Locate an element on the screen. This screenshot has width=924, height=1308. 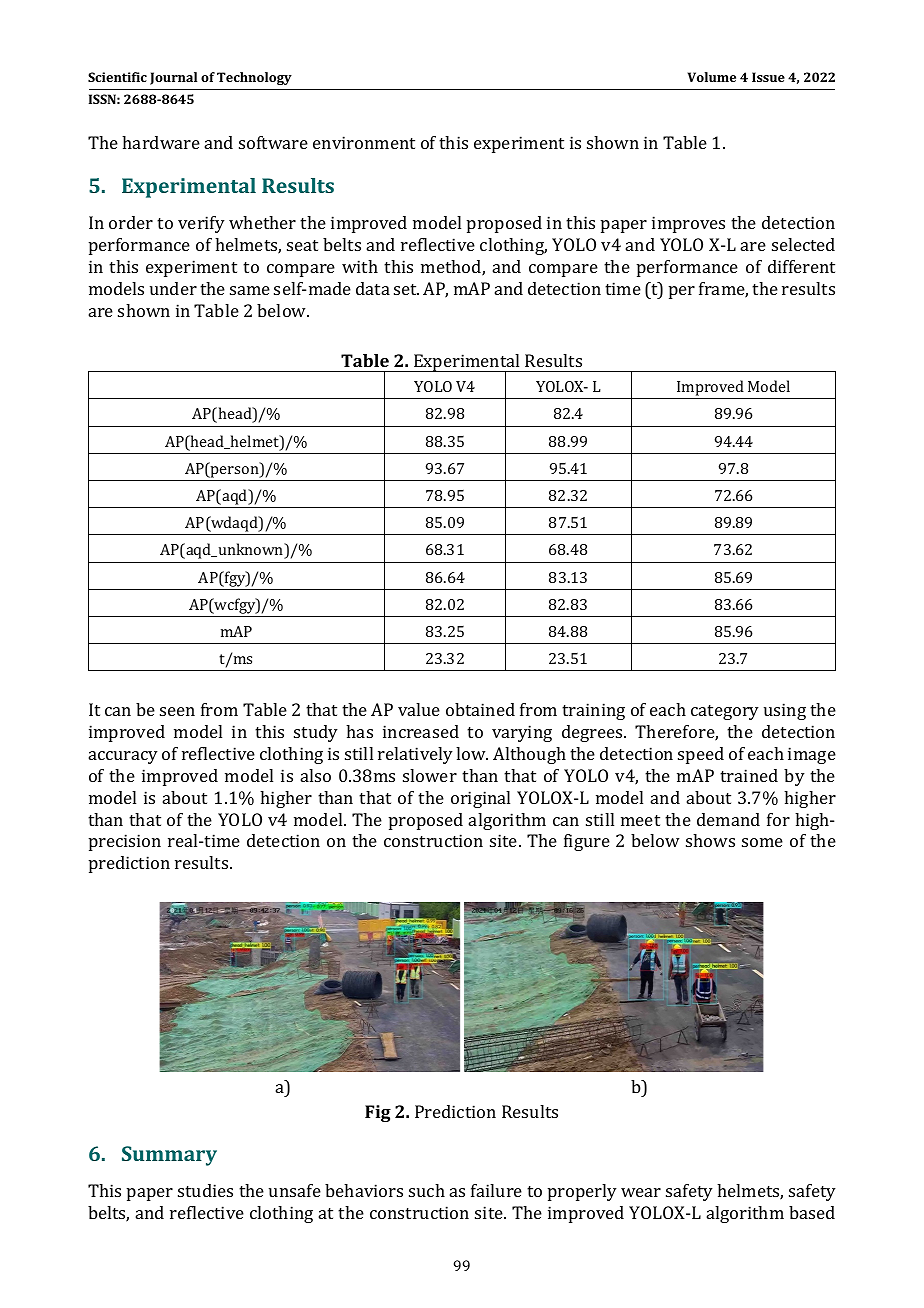
category is located at coordinates (725, 712).
